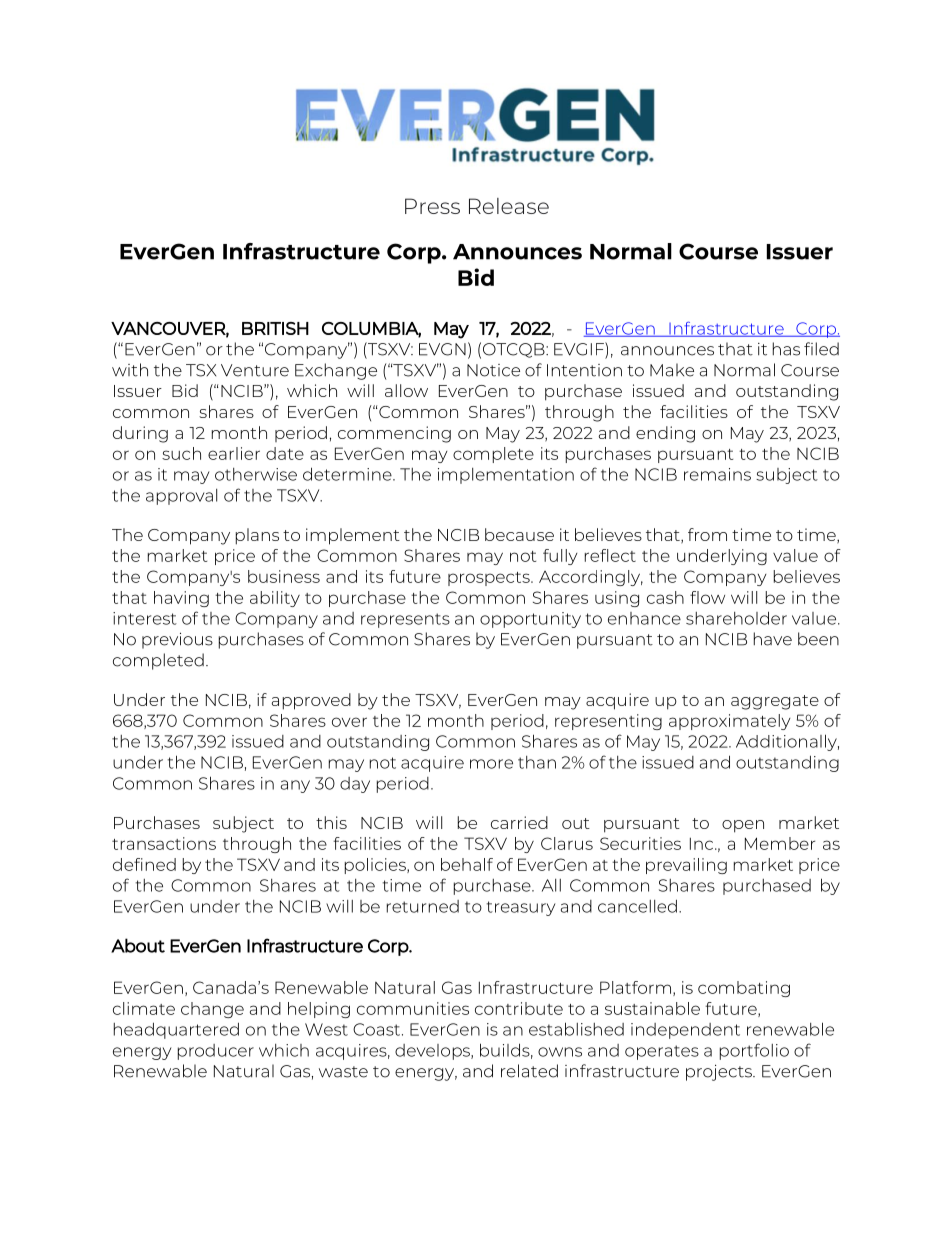 This screenshot has width=952, height=1233. What do you see at coordinates (717, 474) in the screenshot?
I see `remains` at bounding box center [717, 474].
